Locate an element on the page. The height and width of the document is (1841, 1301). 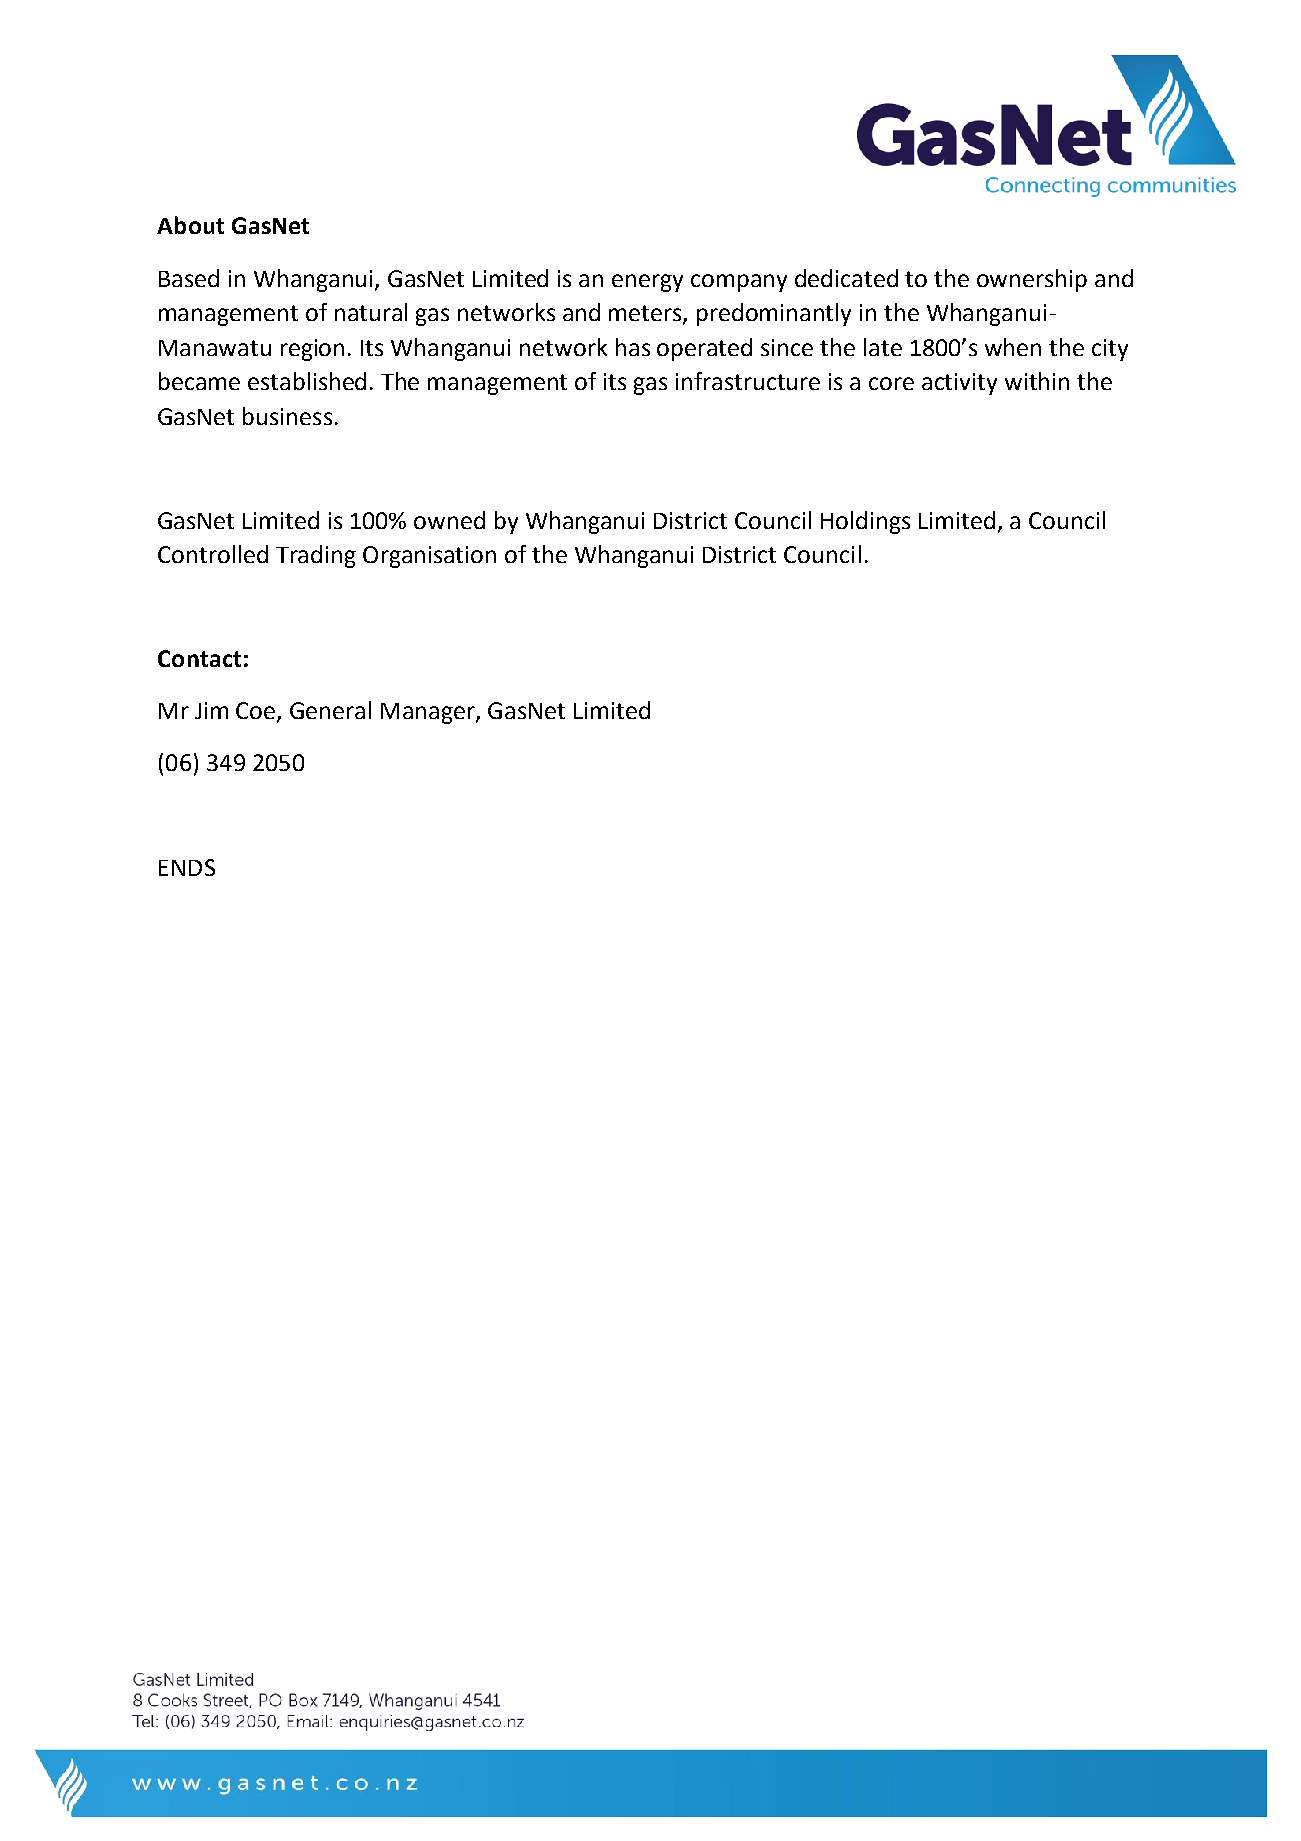
Trading is located at coordinates (316, 556).
